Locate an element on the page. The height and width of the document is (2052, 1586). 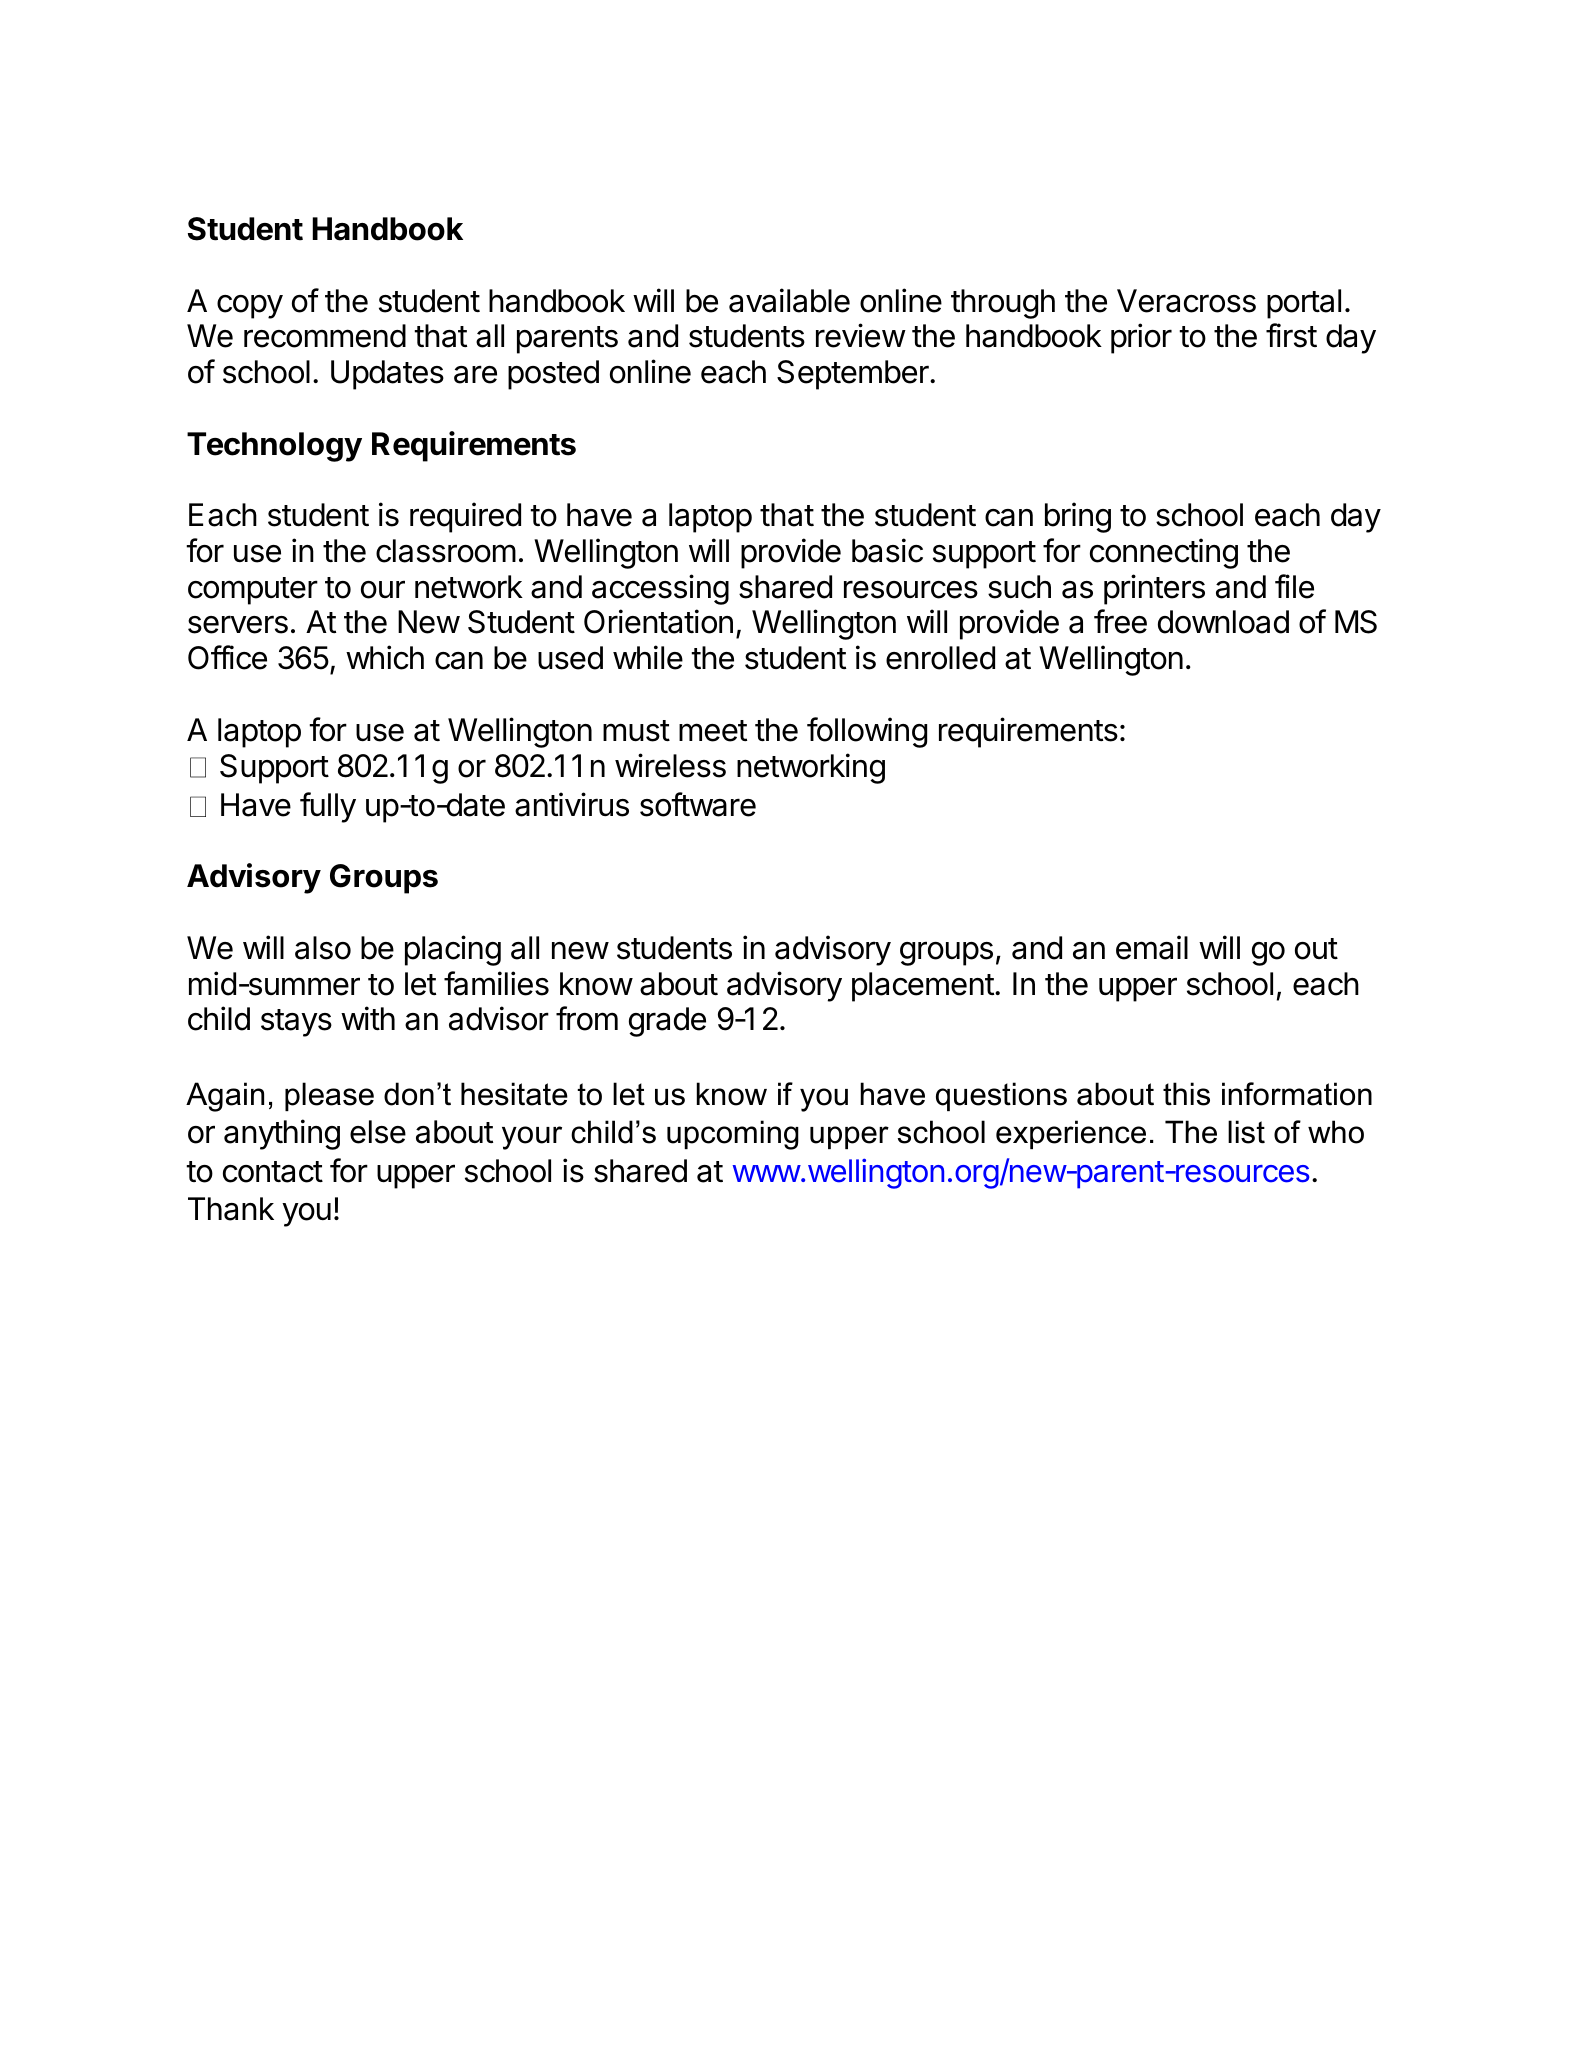
basic is located at coordinates (887, 550).
